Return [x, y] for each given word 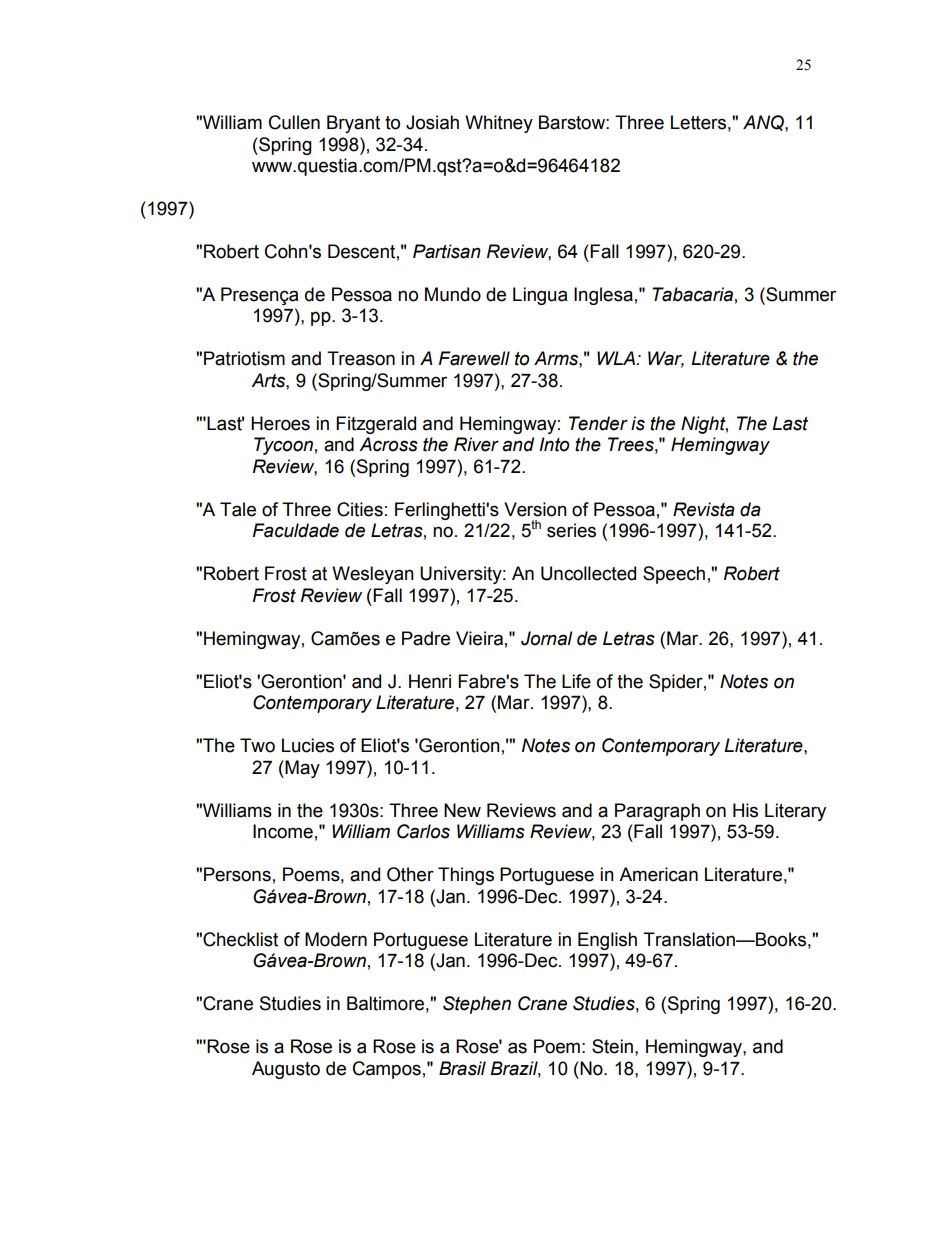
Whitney [499, 124]
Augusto [286, 1070]
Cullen [294, 122]
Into [554, 444]
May [301, 769]
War [666, 359]
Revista [704, 509]
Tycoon [283, 446]
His [745, 810]
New [462, 810]
